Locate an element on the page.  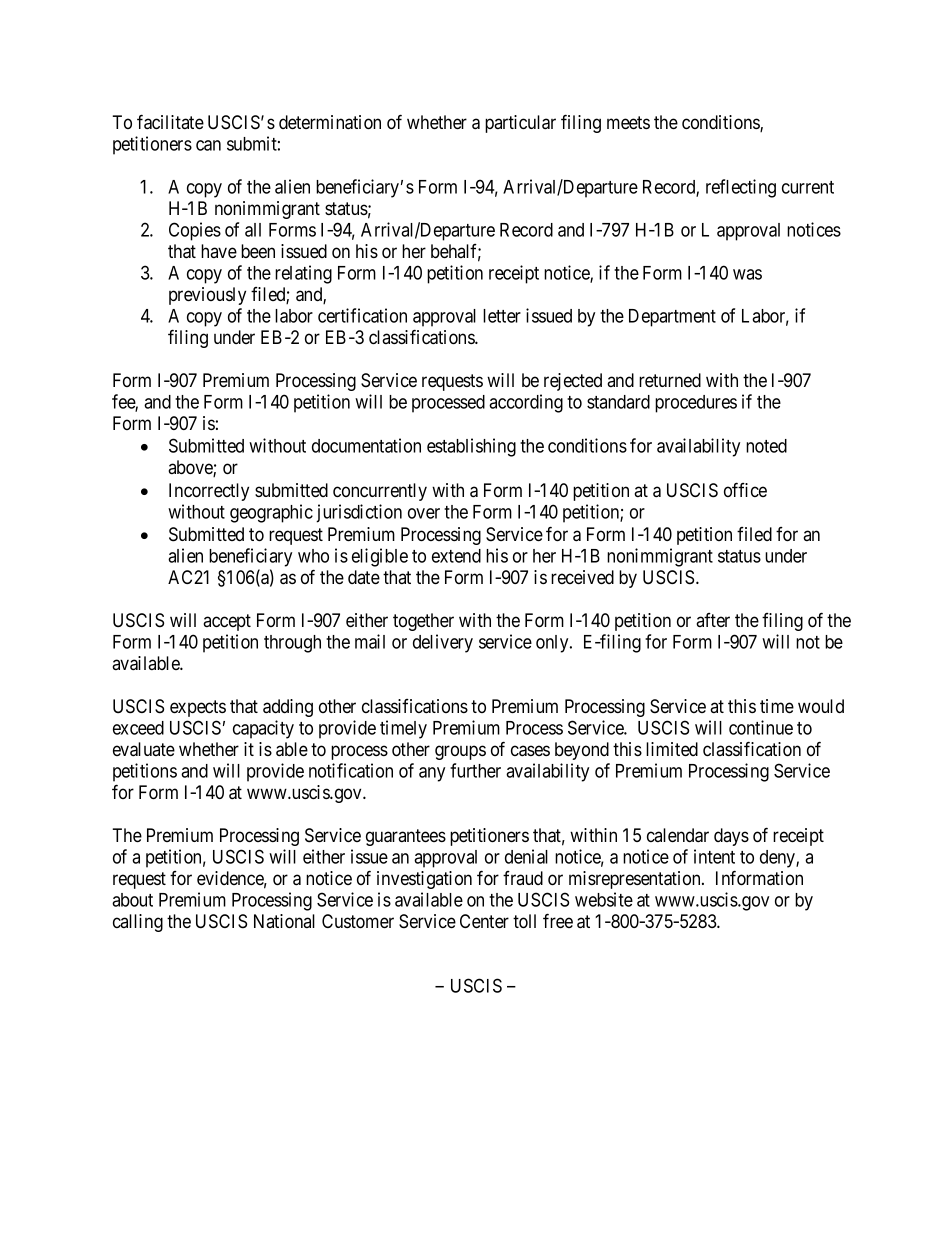
Incorrectly is located at coordinates (209, 492).
